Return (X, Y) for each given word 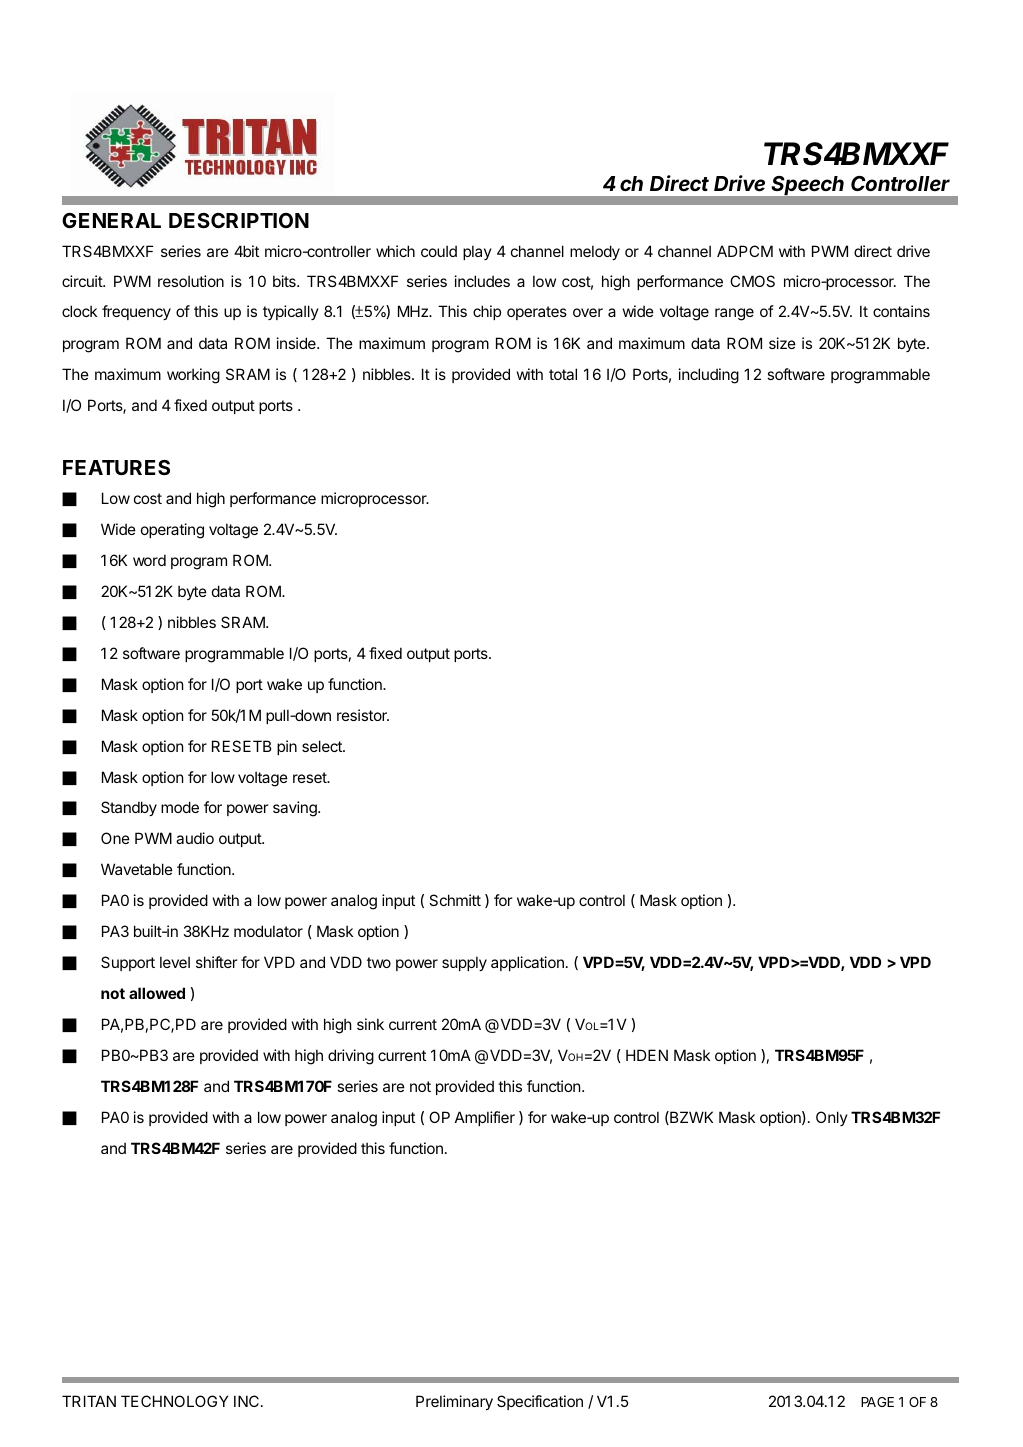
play (477, 252)
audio (195, 838)
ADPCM (745, 251)
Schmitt (455, 900)
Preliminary (454, 1402)
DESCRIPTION (239, 220)
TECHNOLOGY (174, 1401)
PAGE (877, 1402)
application (527, 963)
